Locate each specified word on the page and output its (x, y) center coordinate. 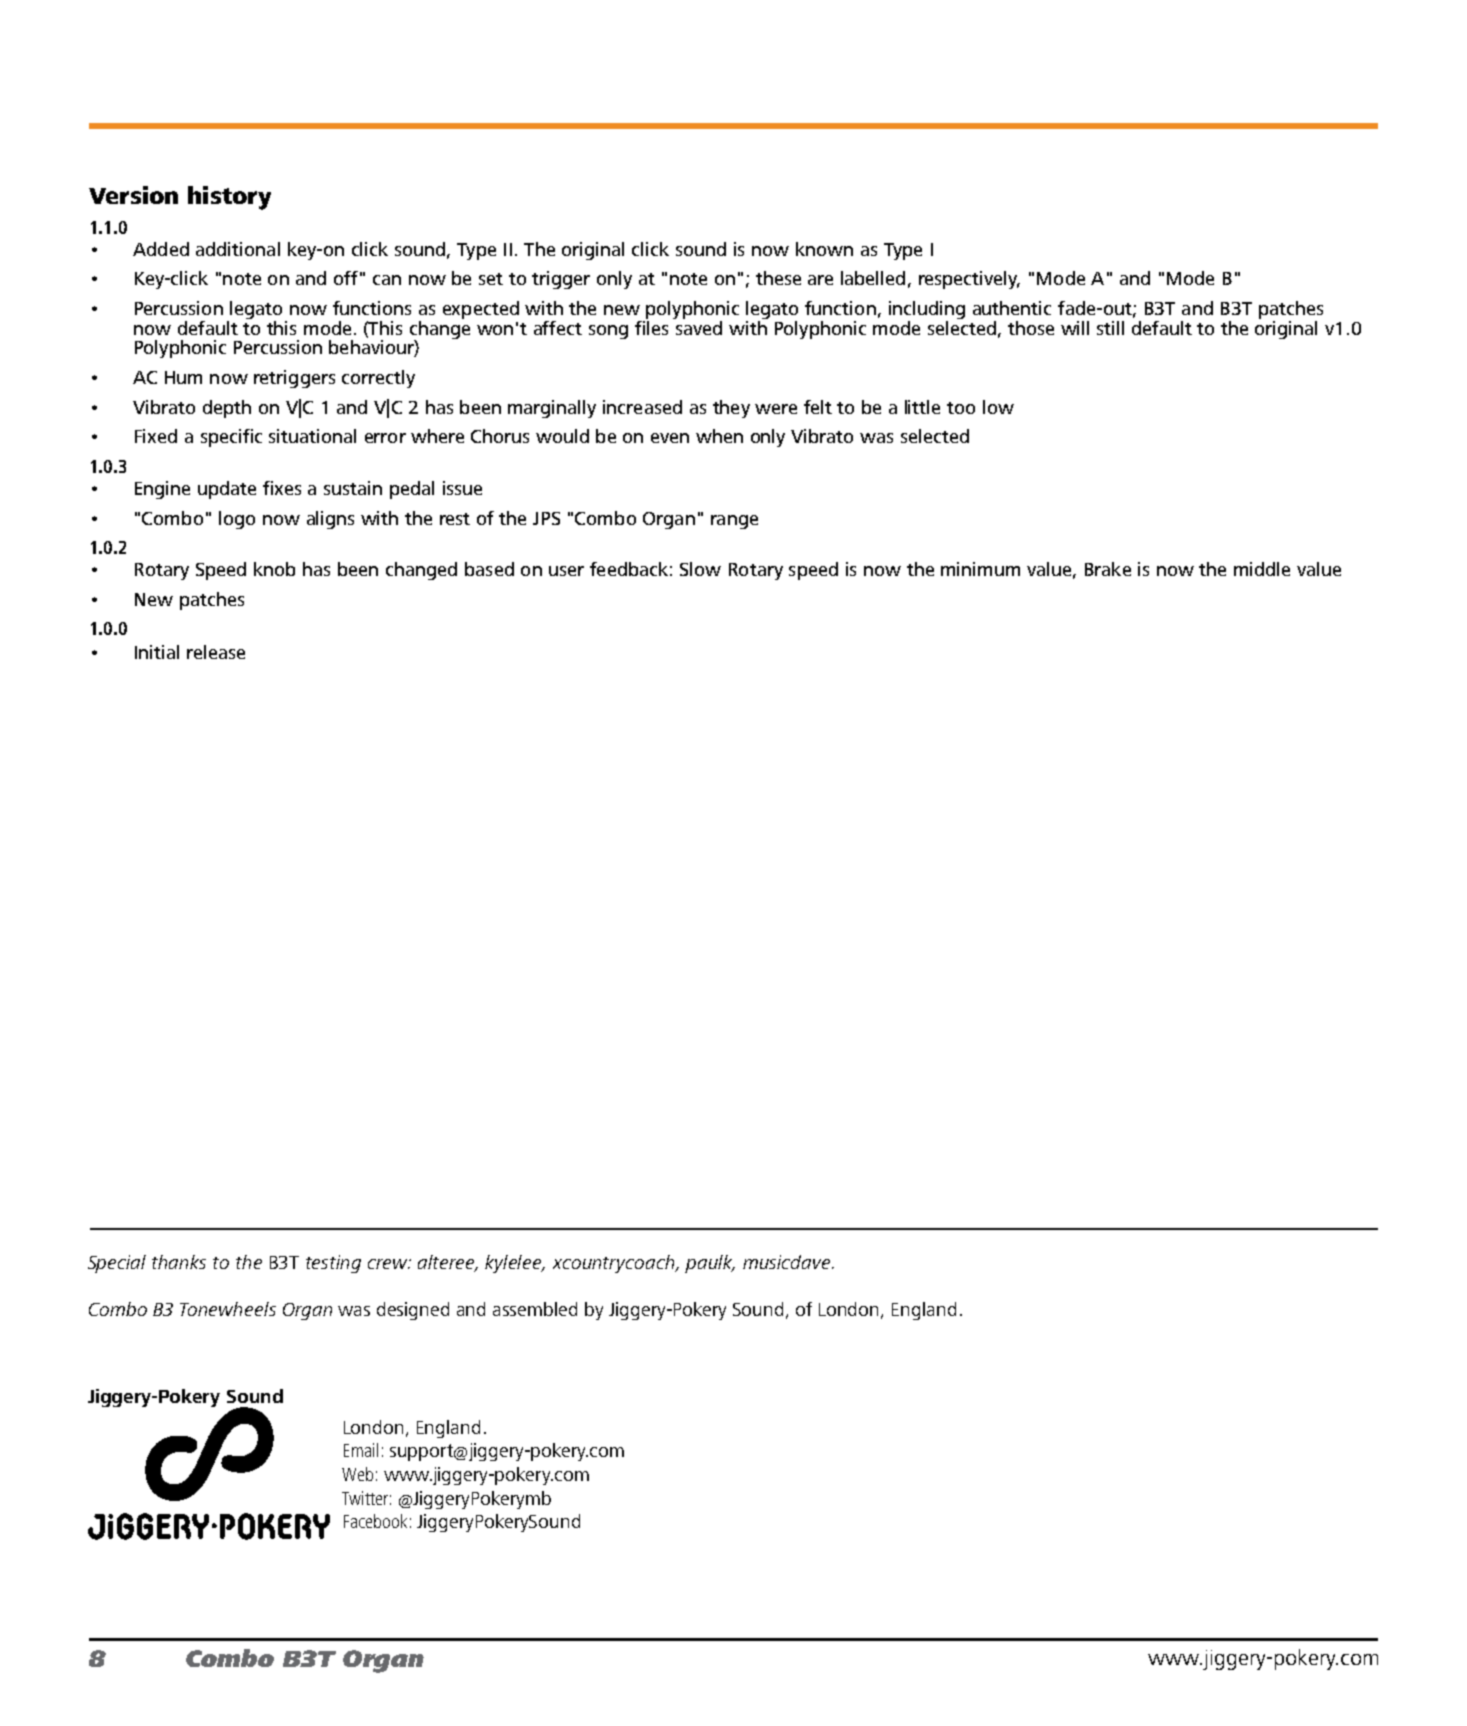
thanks (179, 1262)
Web (357, 1474)
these (778, 278)
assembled (535, 1309)
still (1110, 328)
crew (389, 1264)
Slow (700, 569)
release (216, 652)
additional (238, 249)
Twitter (365, 1498)
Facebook (375, 1521)
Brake (1108, 569)
